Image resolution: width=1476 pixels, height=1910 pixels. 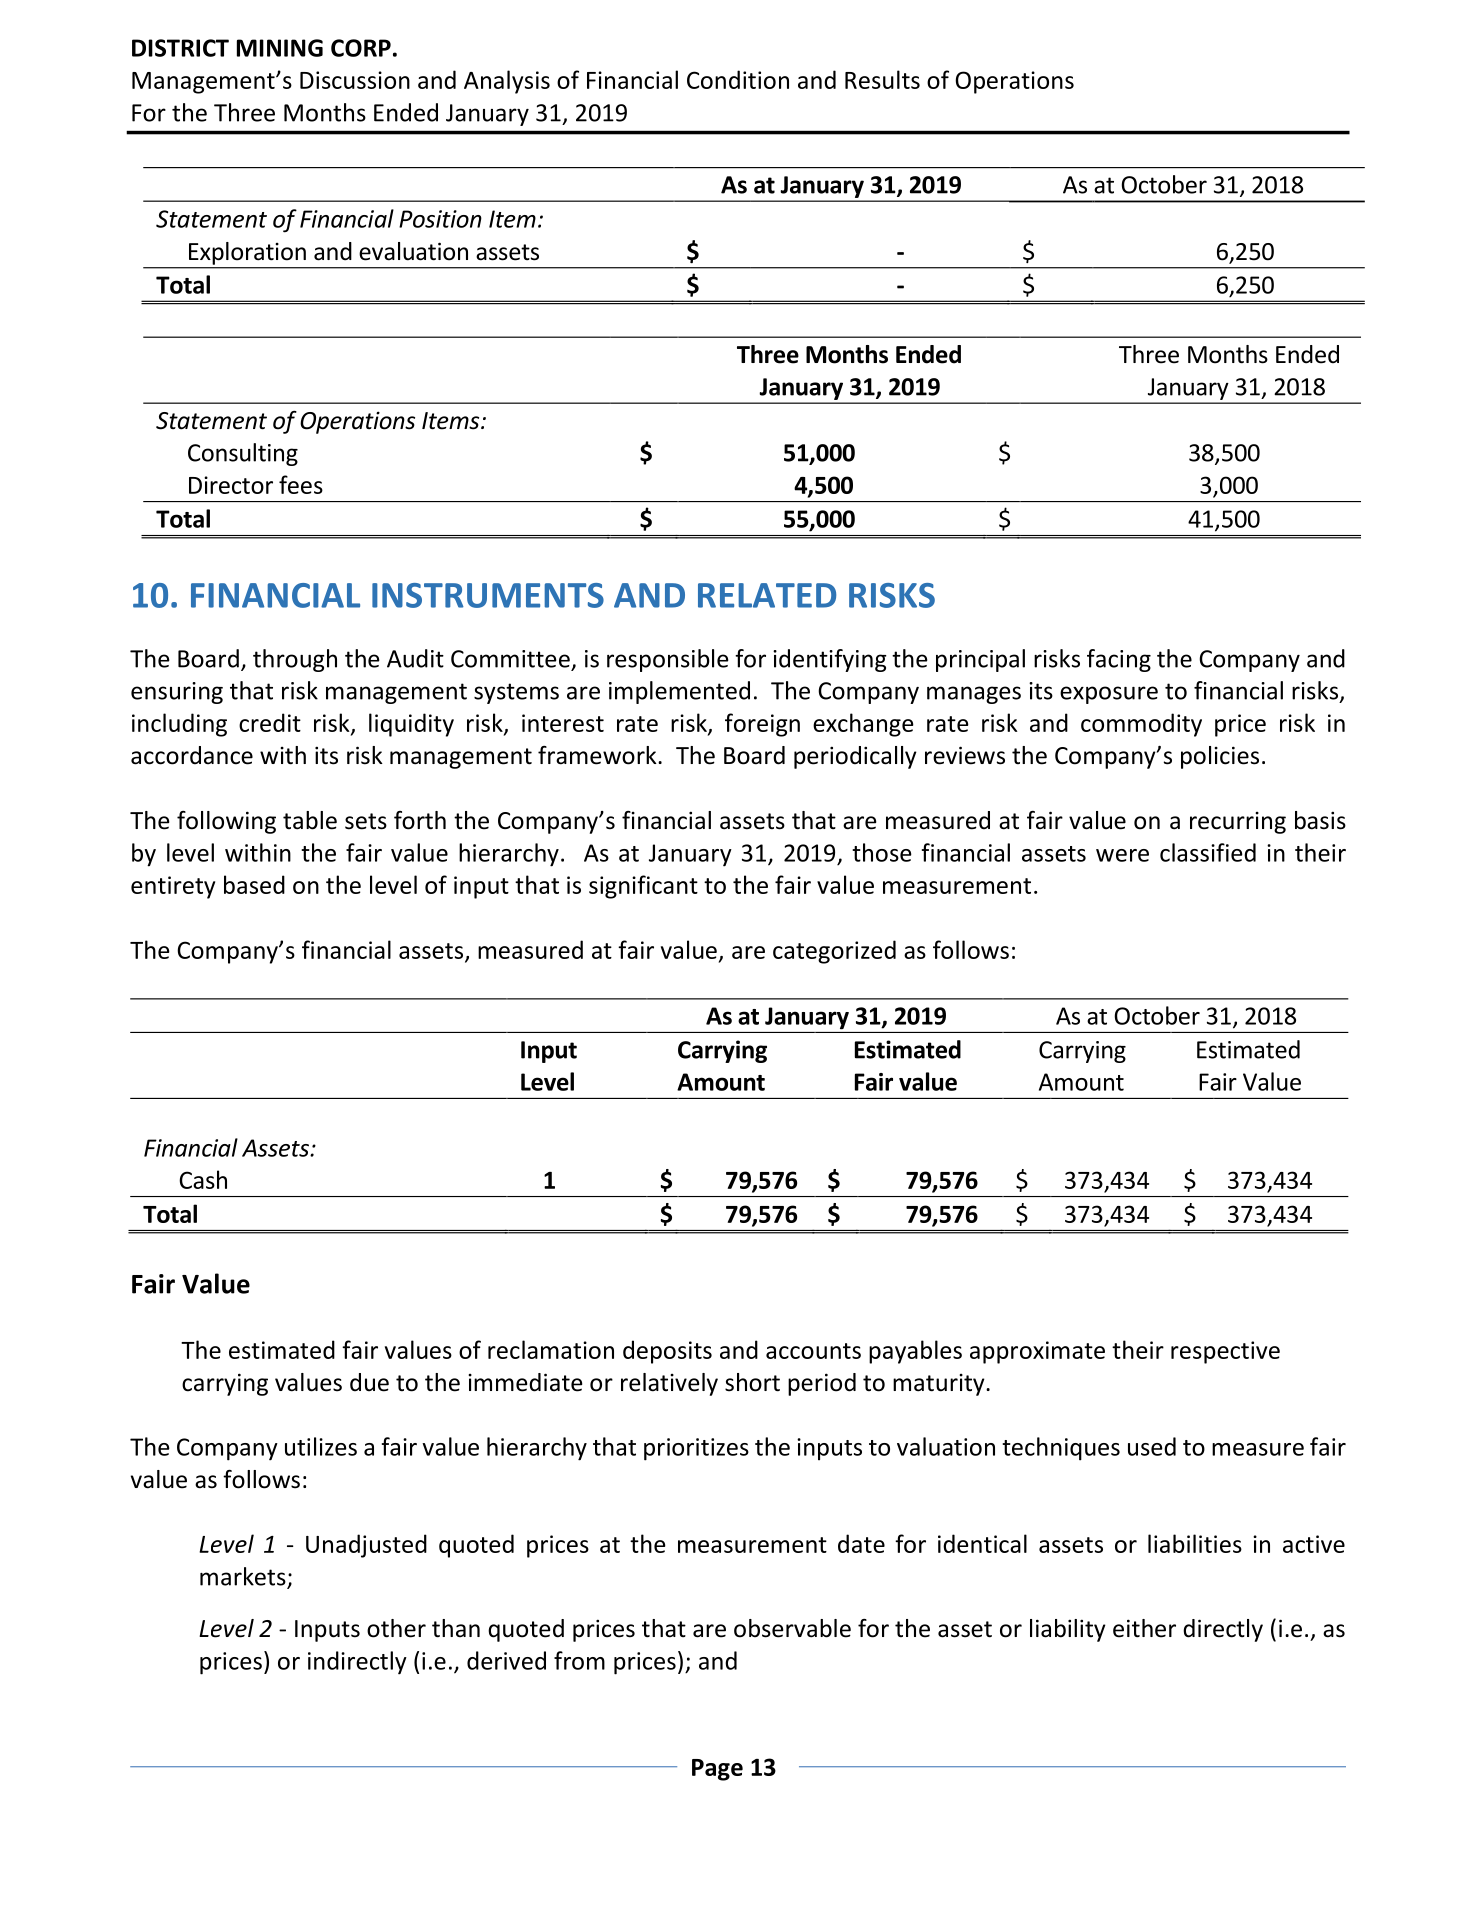 I want to click on other, so click(x=396, y=1628).
